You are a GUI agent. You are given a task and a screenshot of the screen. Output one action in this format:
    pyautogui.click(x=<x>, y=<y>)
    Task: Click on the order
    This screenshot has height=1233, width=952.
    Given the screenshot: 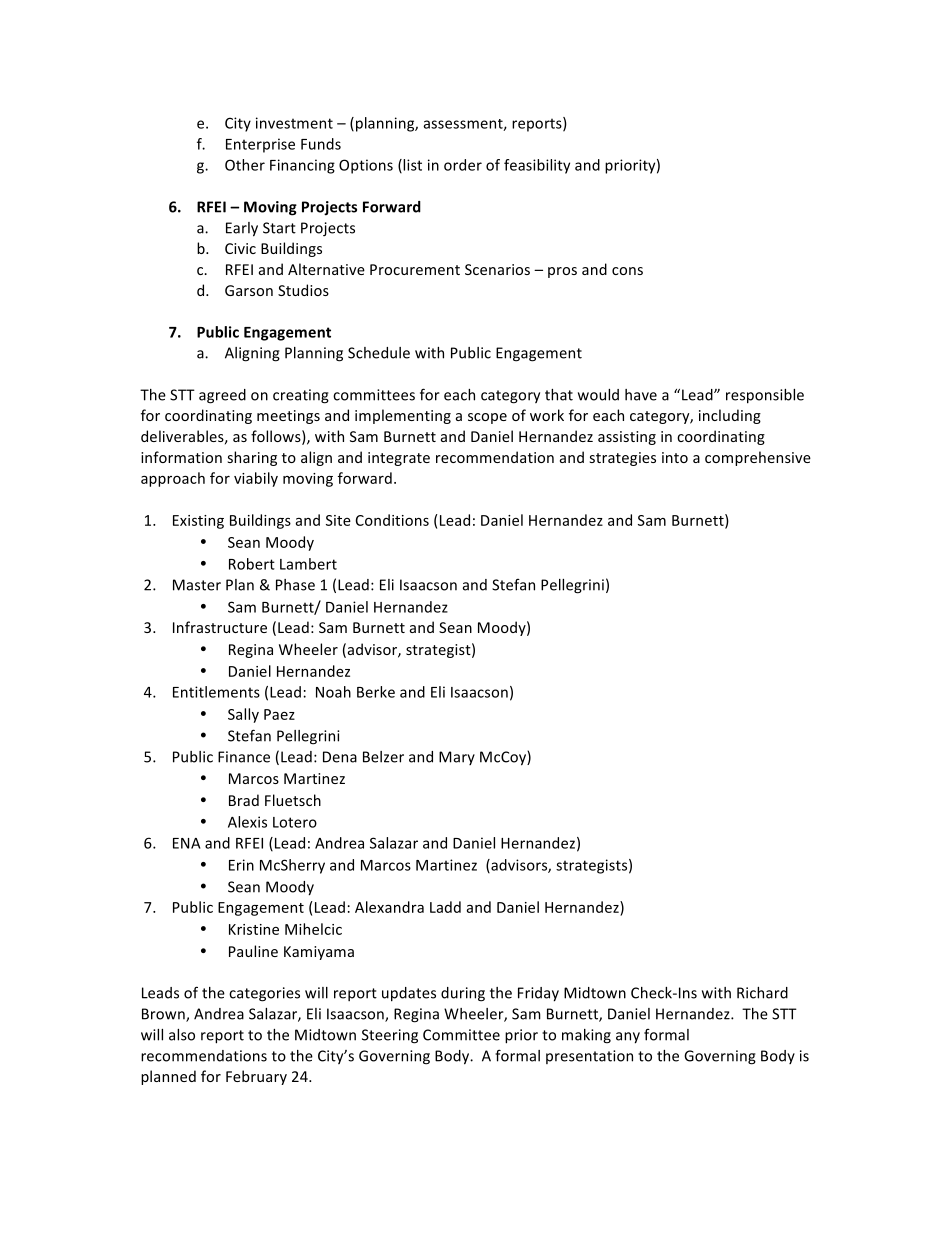 What is the action you would take?
    pyautogui.click(x=463, y=165)
